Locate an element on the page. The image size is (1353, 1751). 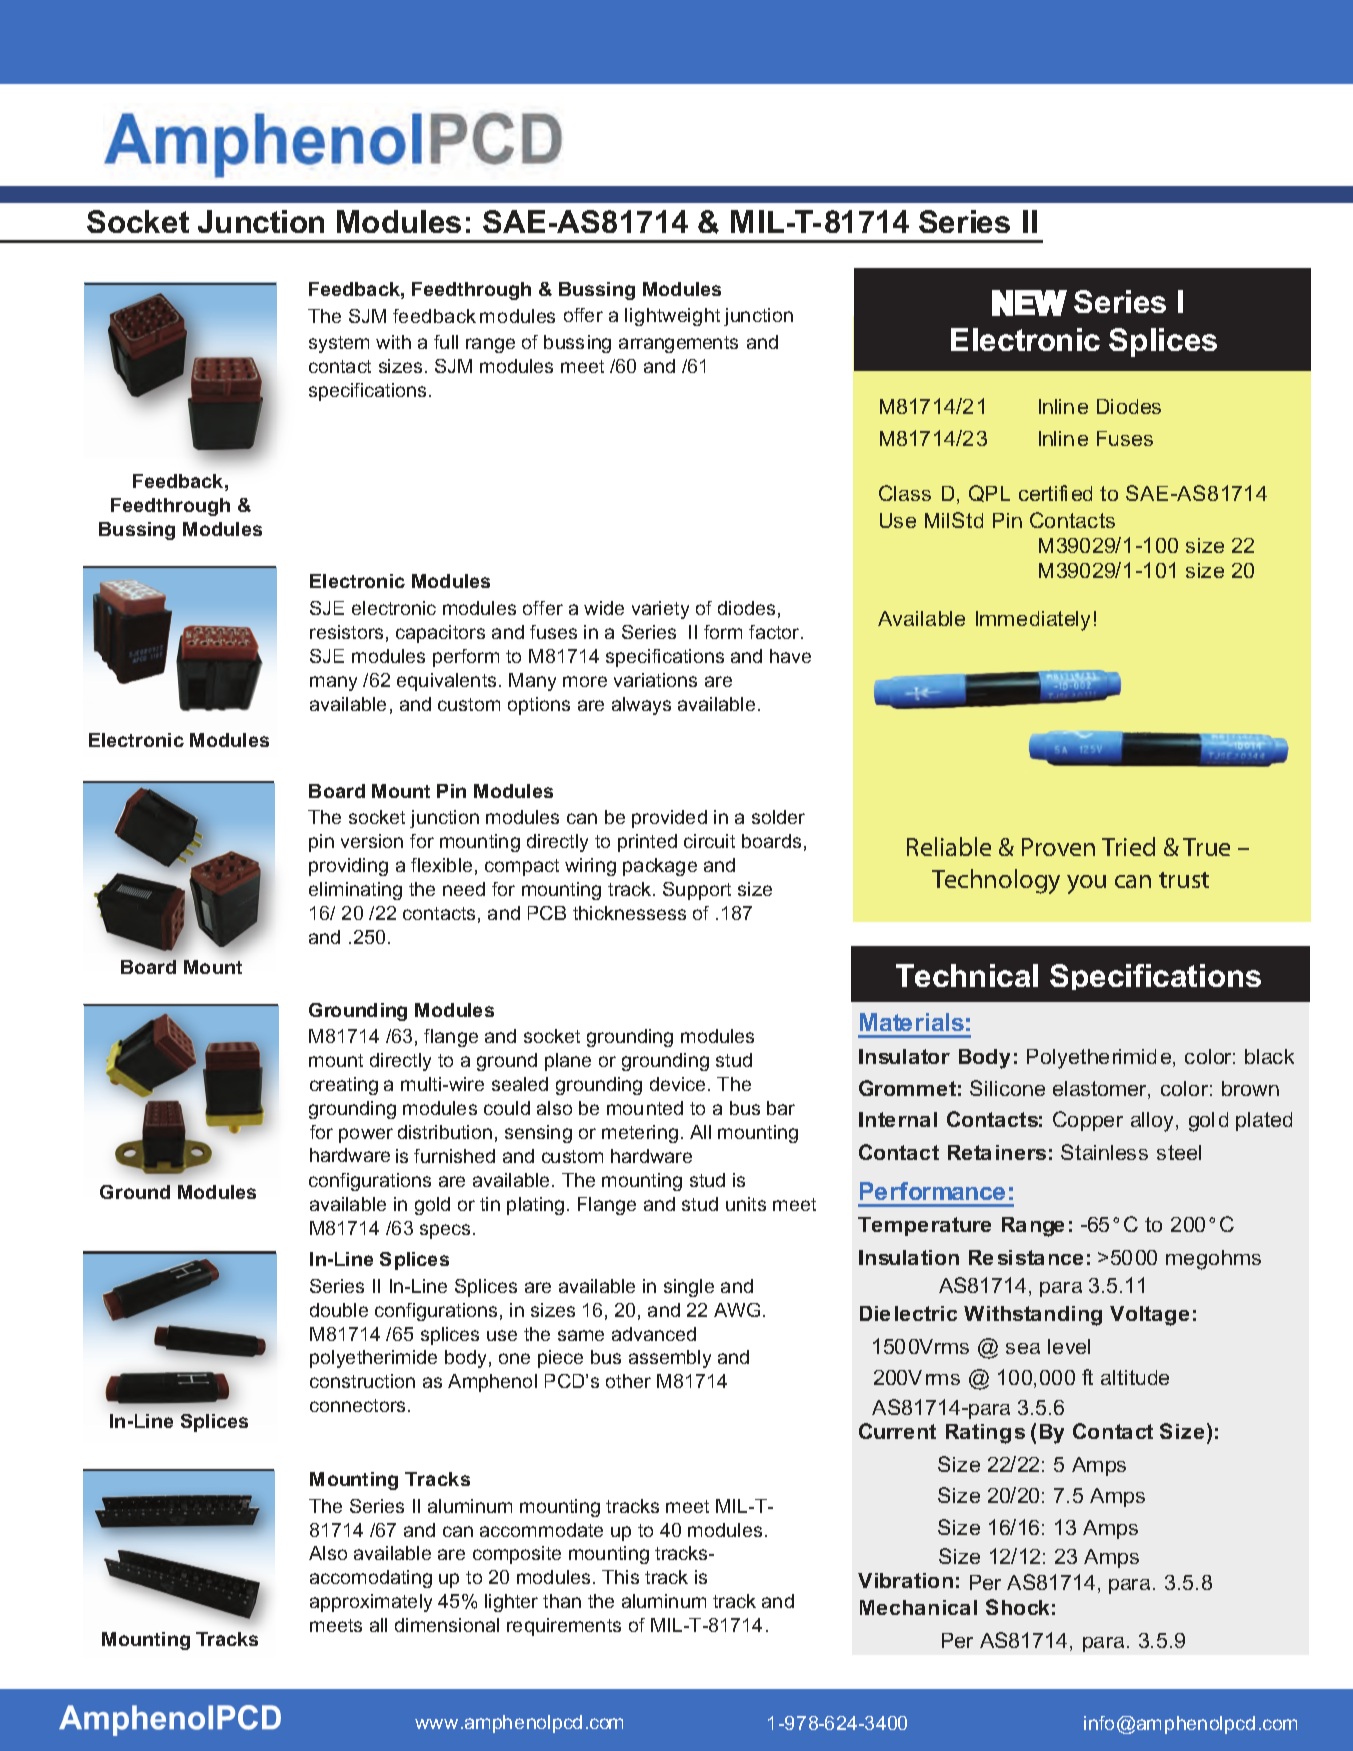
need is located at coordinates (464, 889).
